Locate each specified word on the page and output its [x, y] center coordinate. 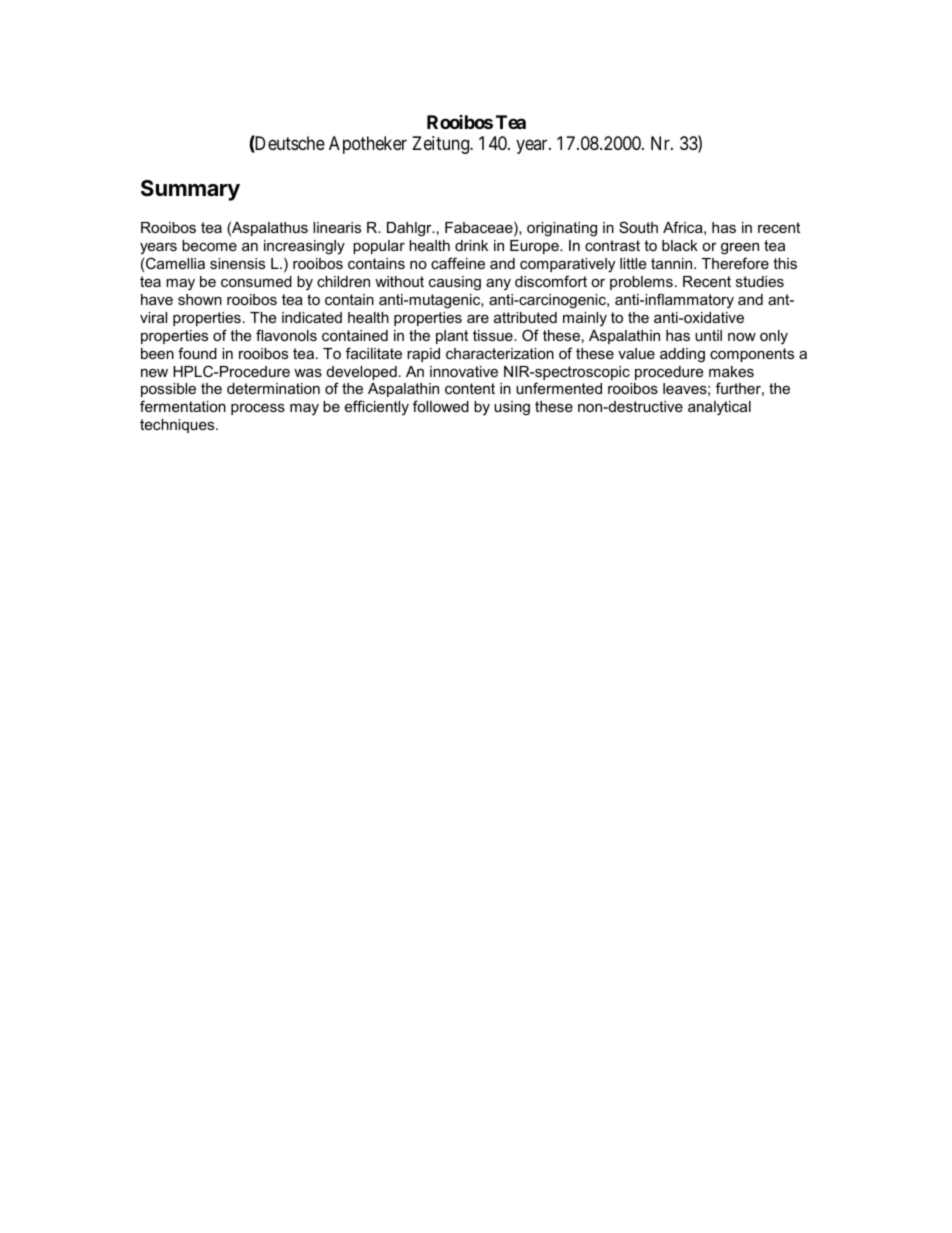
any [498, 284]
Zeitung [442, 145]
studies [760, 281]
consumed [256, 281]
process [258, 409]
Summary [190, 190]
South [638, 227]
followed [441, 406]
